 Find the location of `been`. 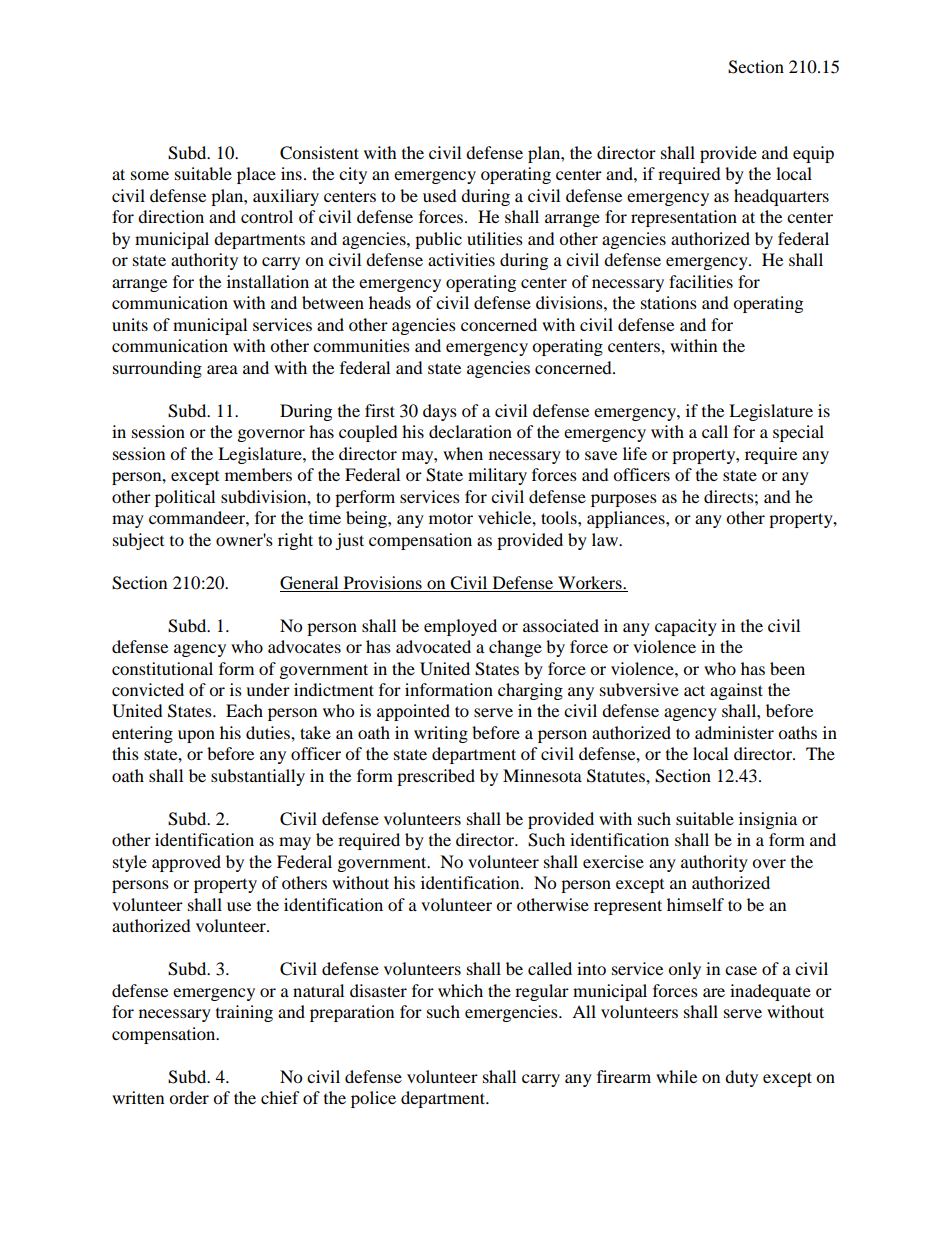

been is located at coordinates (787, 668).
